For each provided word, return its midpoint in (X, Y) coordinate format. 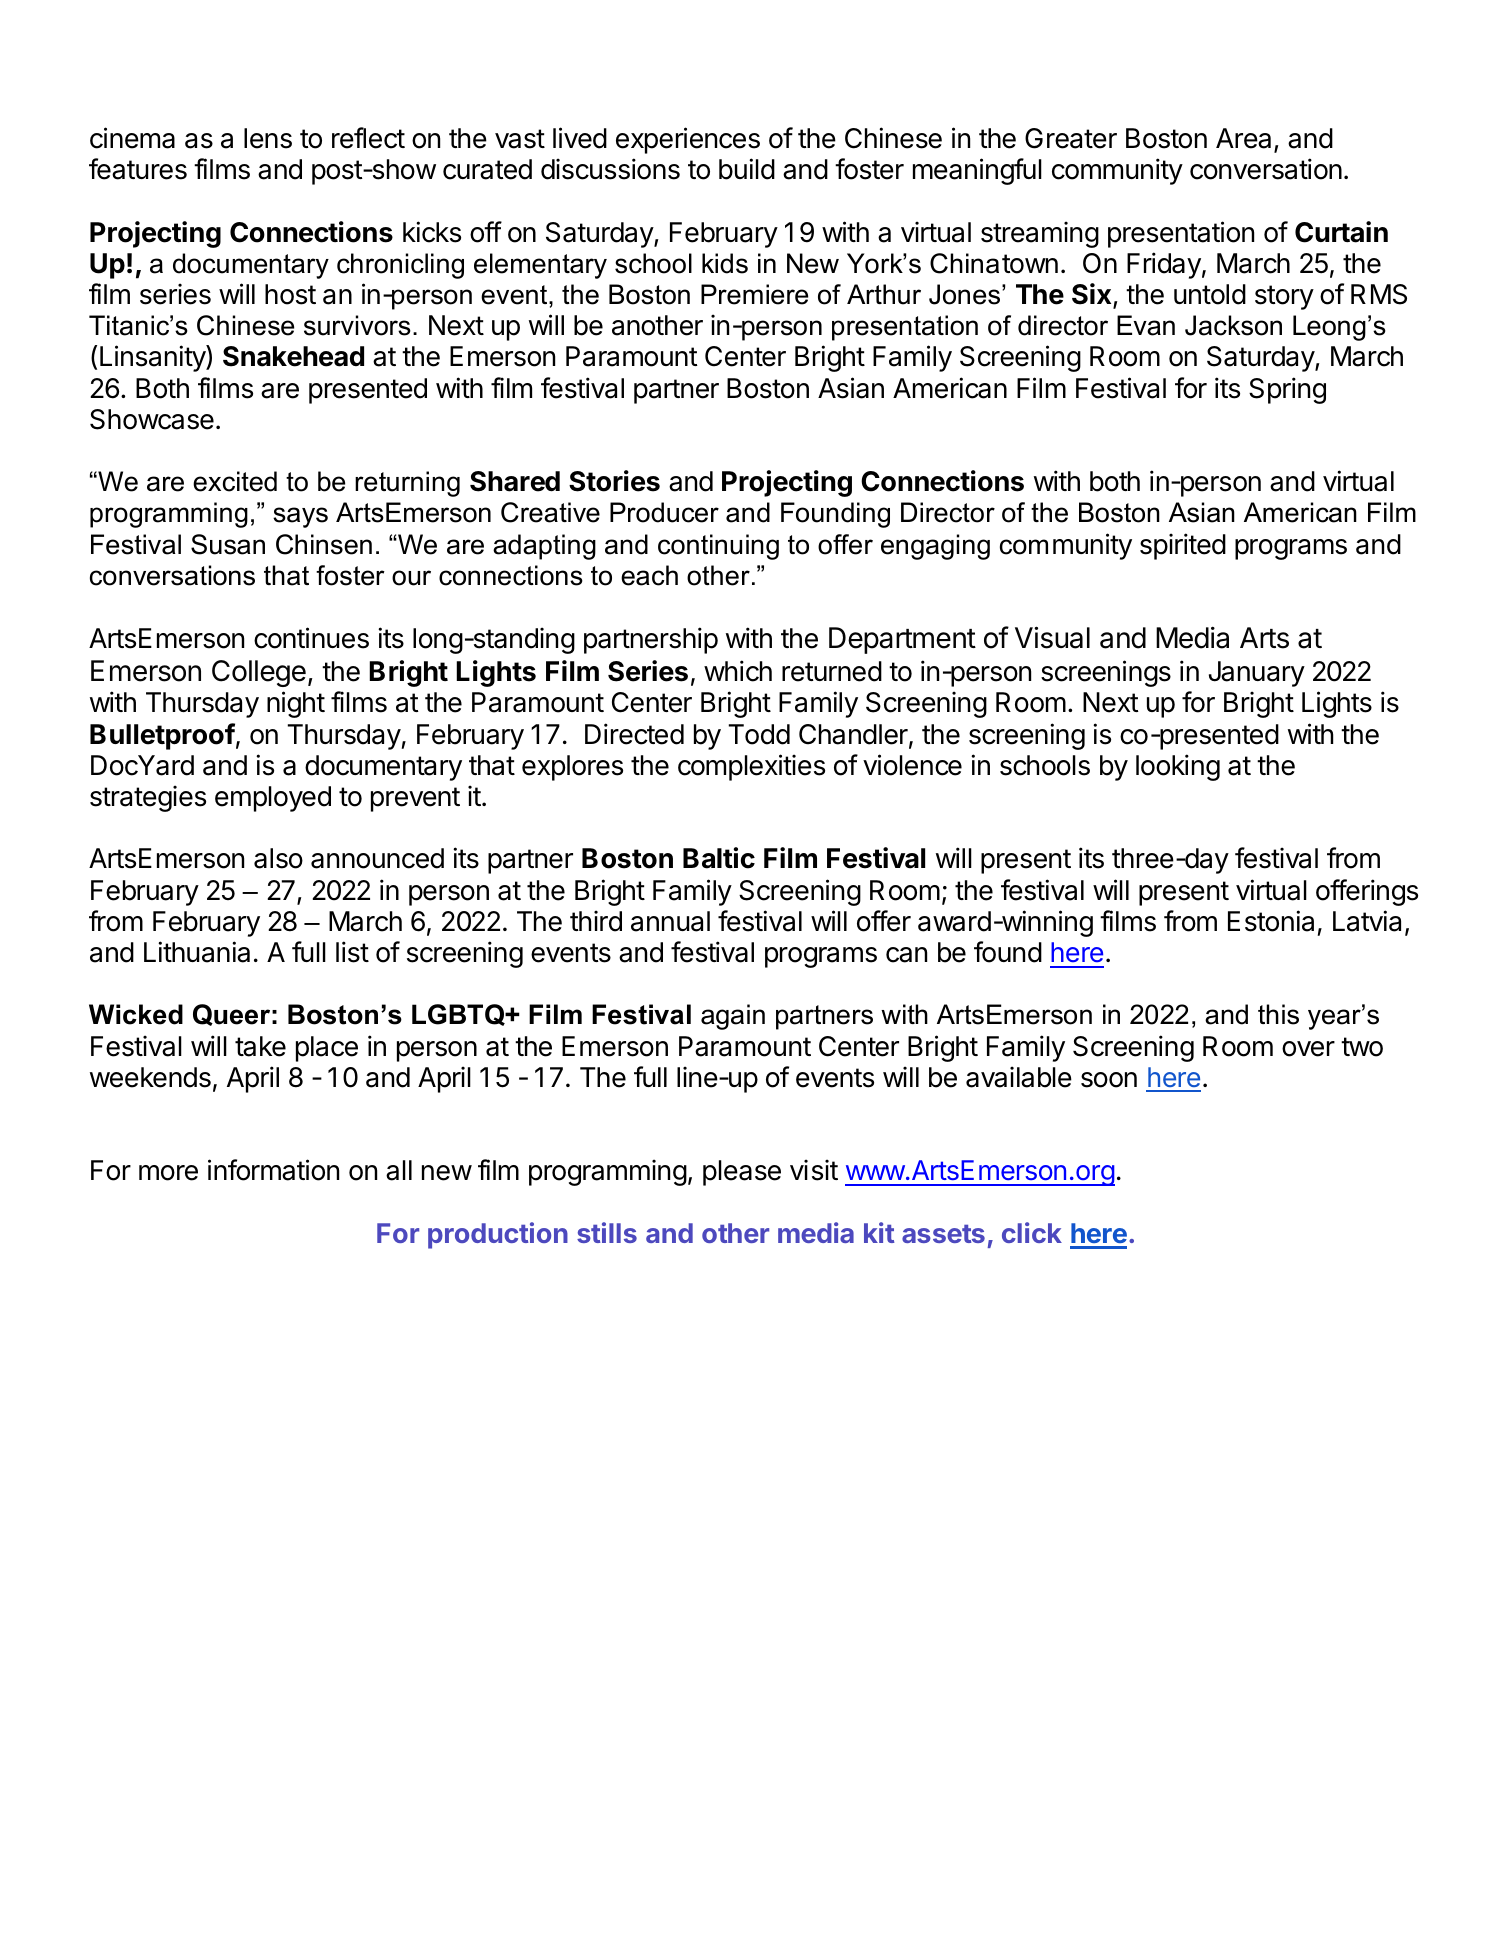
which (738, 671)
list (352, 952)
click (1032, 1232)
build (747, 169)
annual (670, 921)
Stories (614, 481)
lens (268, 138)
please (742, 1173)
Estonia (1271, 921)
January (1257, 674)
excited (235, 481)
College (259, 673)
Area (1243, 138)
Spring (1287, 390)
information (273, 1170)
